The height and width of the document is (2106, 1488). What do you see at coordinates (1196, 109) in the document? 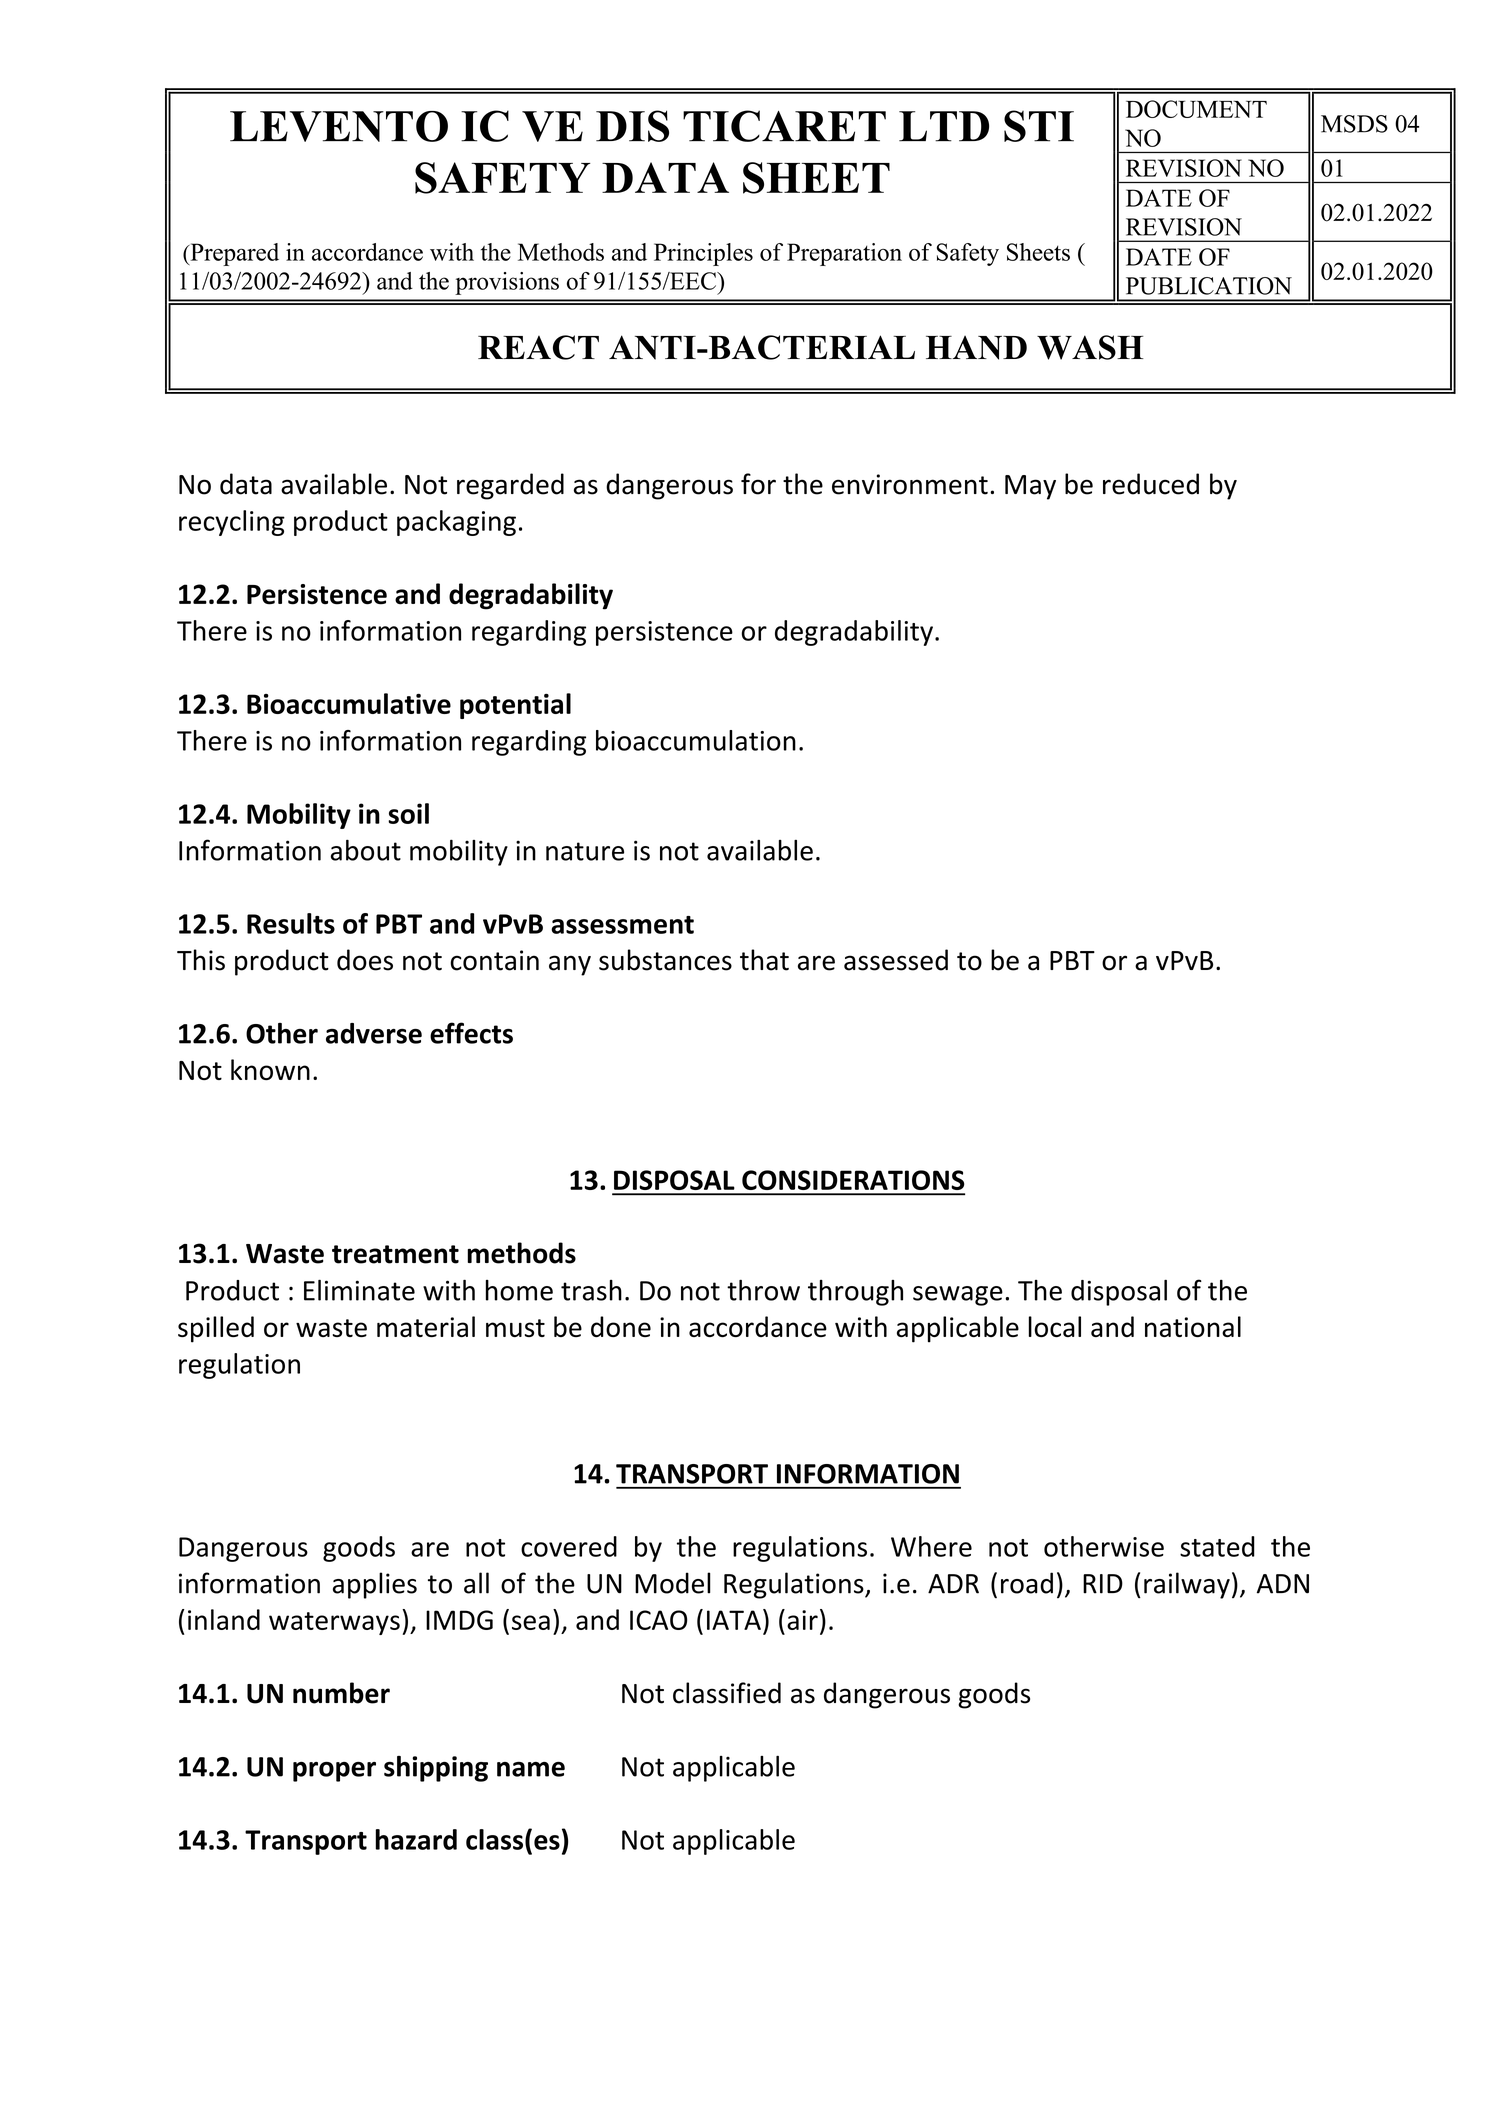
I see `DOCUMENT` at bounding box center [1196, 109].
